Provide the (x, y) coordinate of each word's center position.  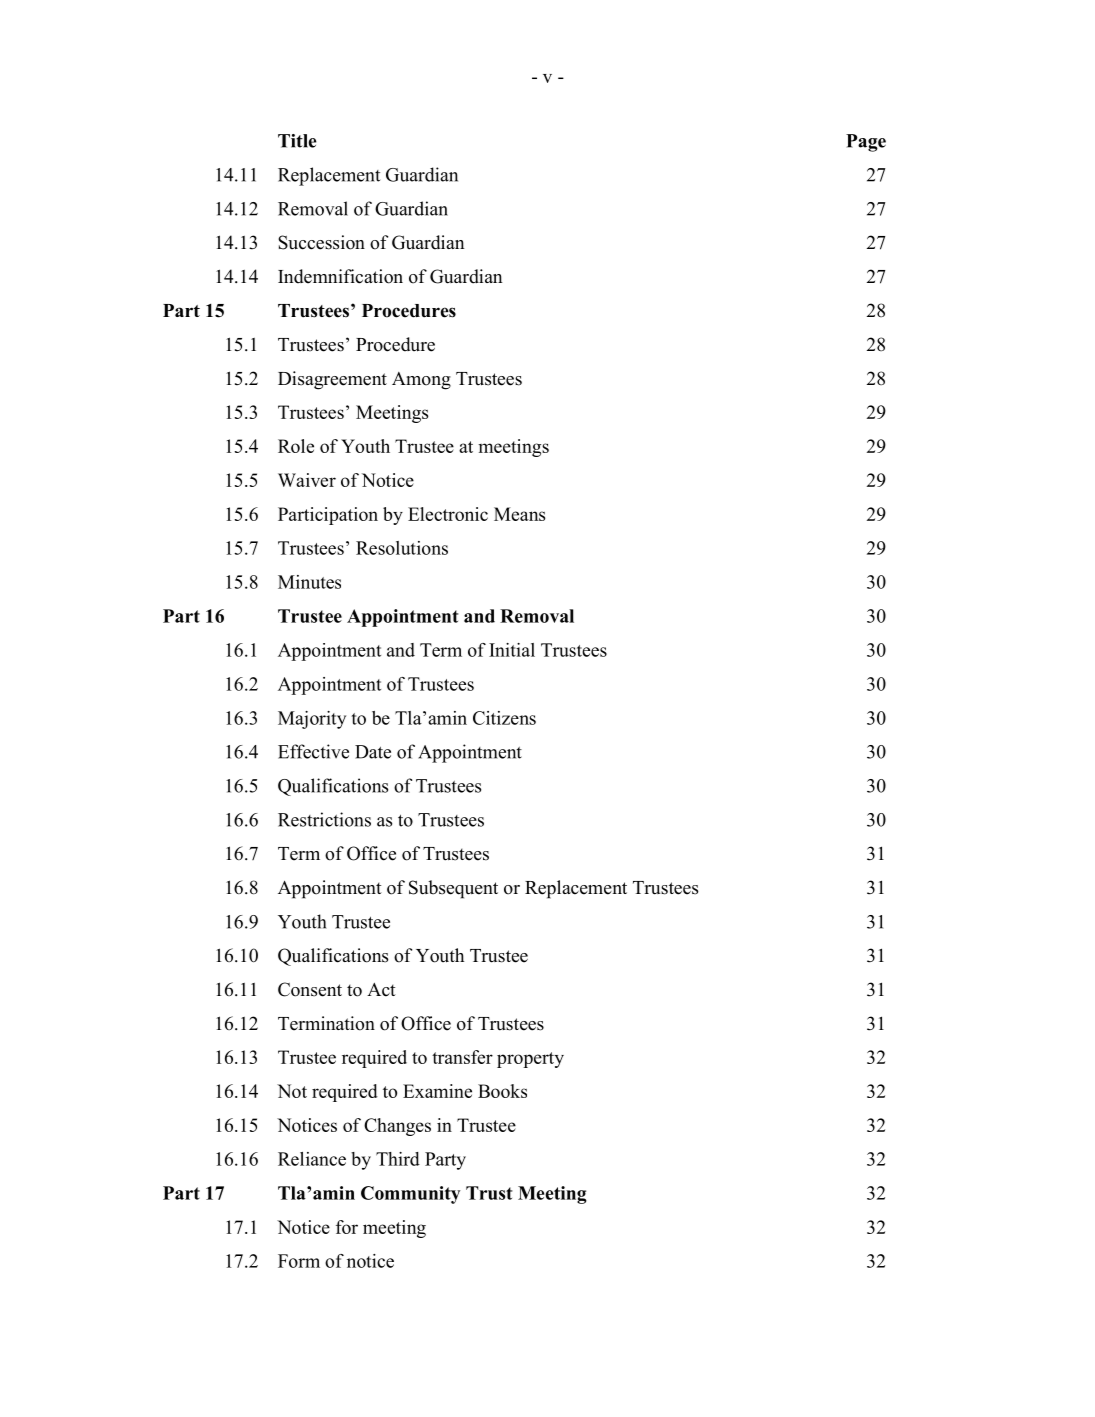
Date (373, 752)
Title (297, 141)
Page (866, 143)
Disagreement (332, 380)
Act (381, 990)
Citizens (504, 718)
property (530, 1060)
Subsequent (453, 889)
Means (519, 514)
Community (411, 1195)
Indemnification (340, 276)
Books (502, 1091)
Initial (512, 650)
